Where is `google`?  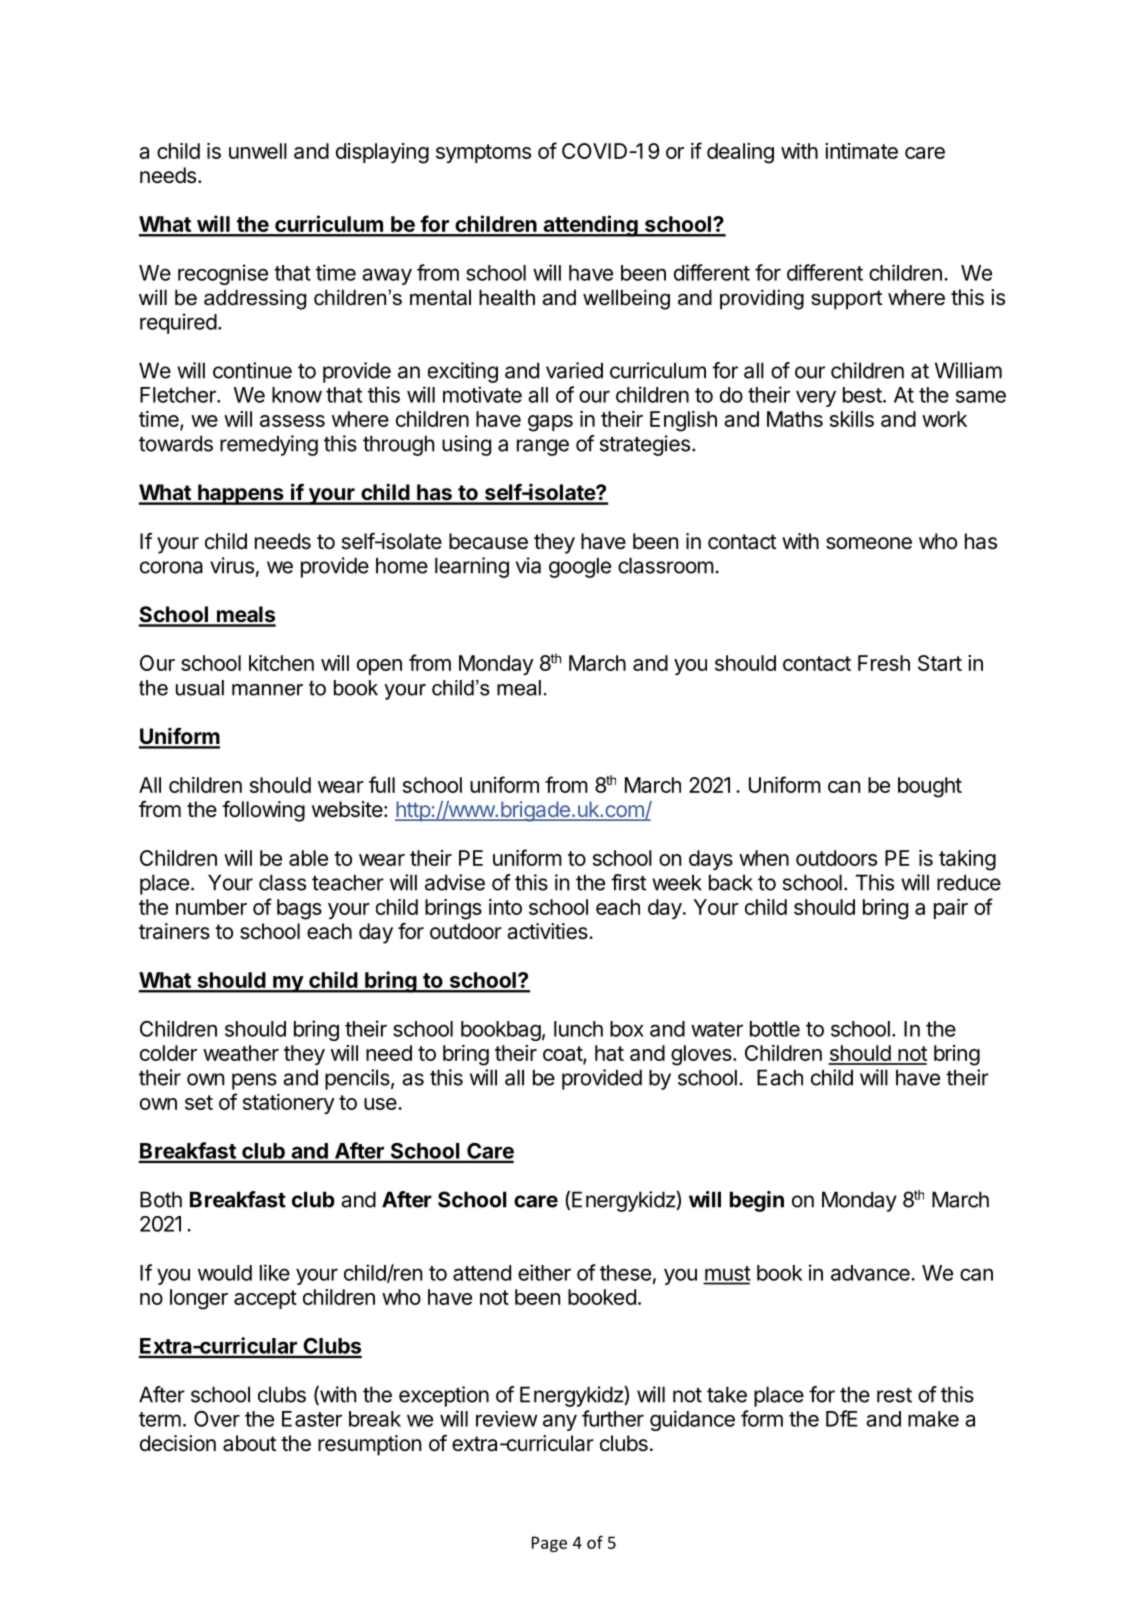 google is located at coordinates (580, 567).
